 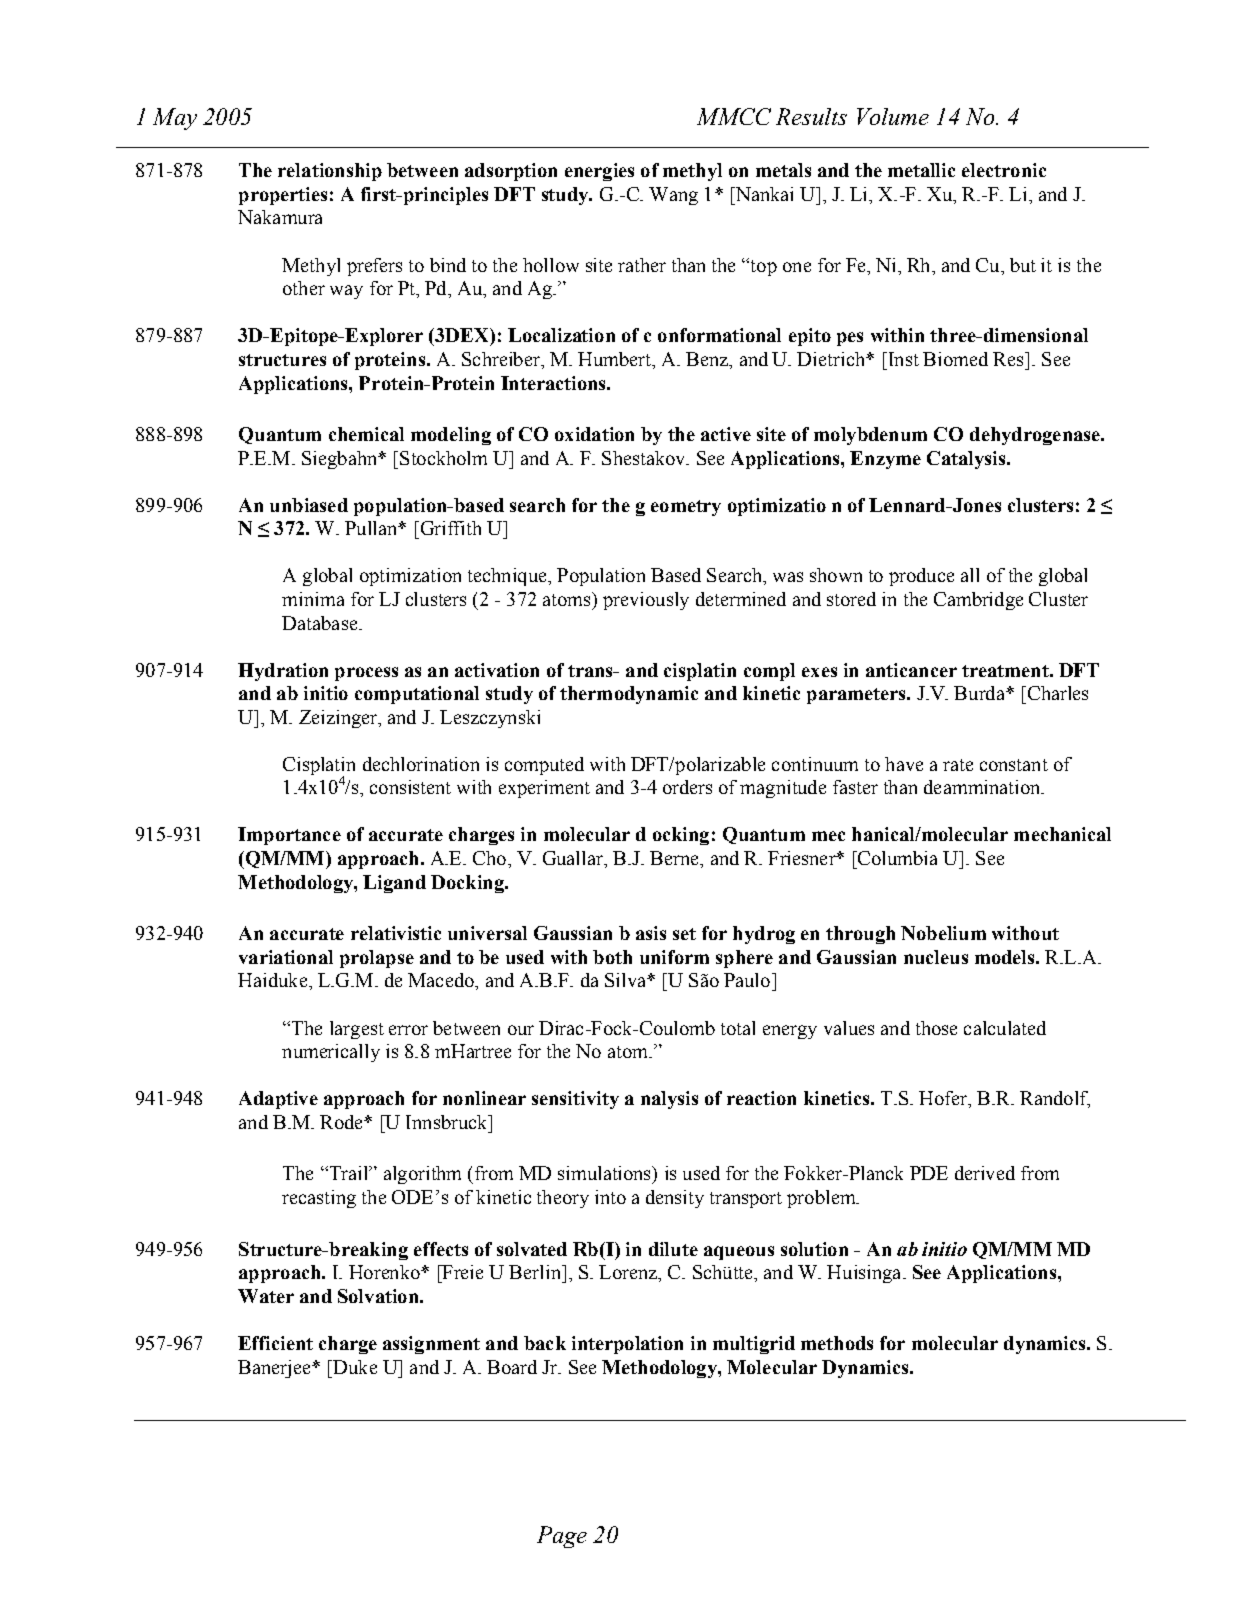 I want to click on unbiased, so click(x=309, y=505).
